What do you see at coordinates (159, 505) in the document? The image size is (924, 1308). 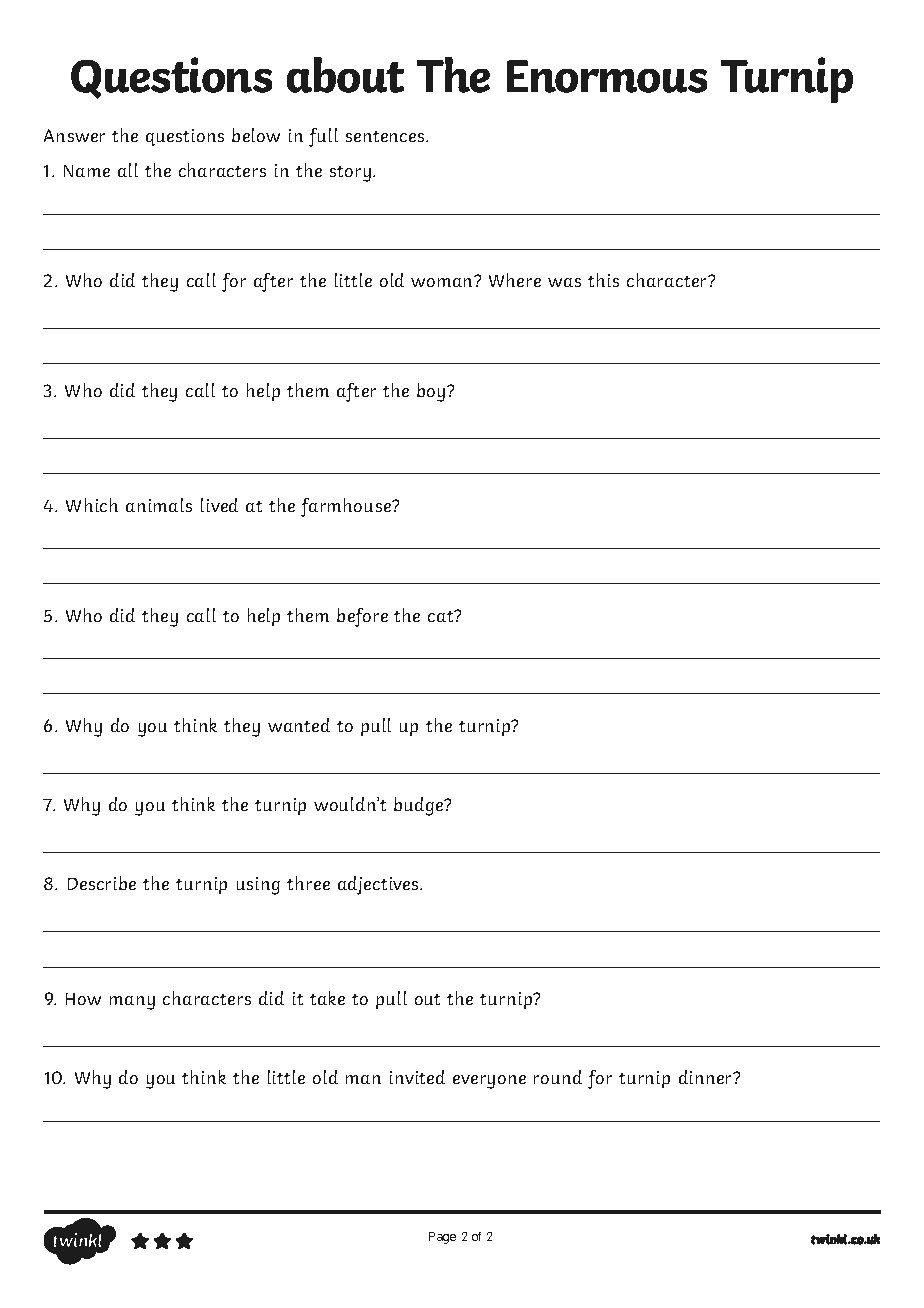 I see `animals` at bounding box center [159, 505].
